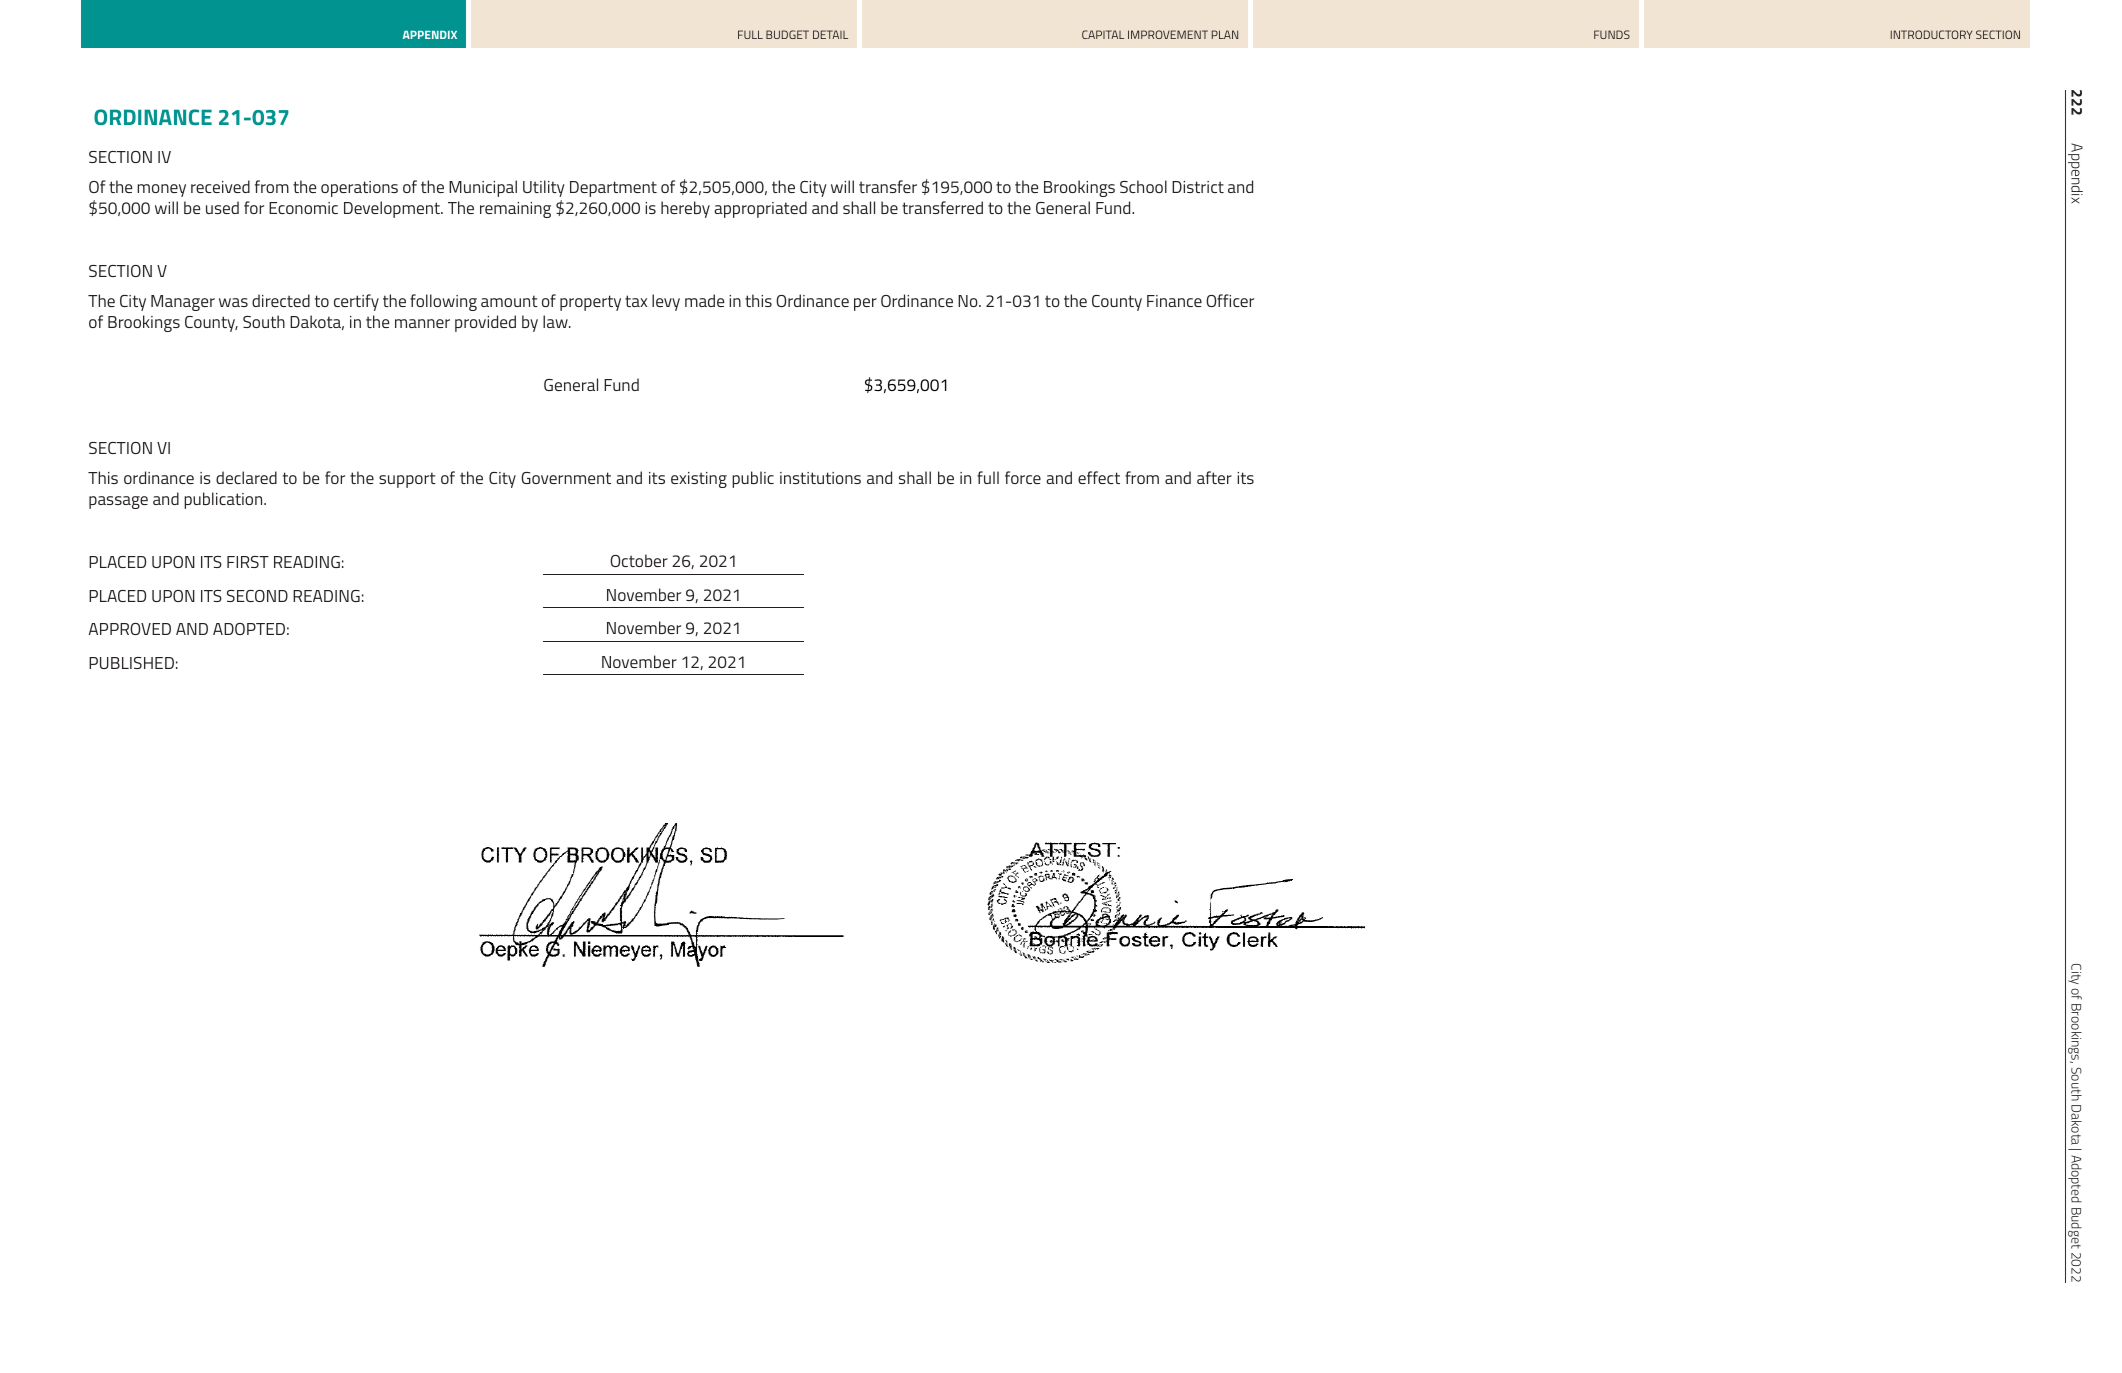 This document has height=1373, width=2122. I want to click on DETAIL, so click(830, 34).
